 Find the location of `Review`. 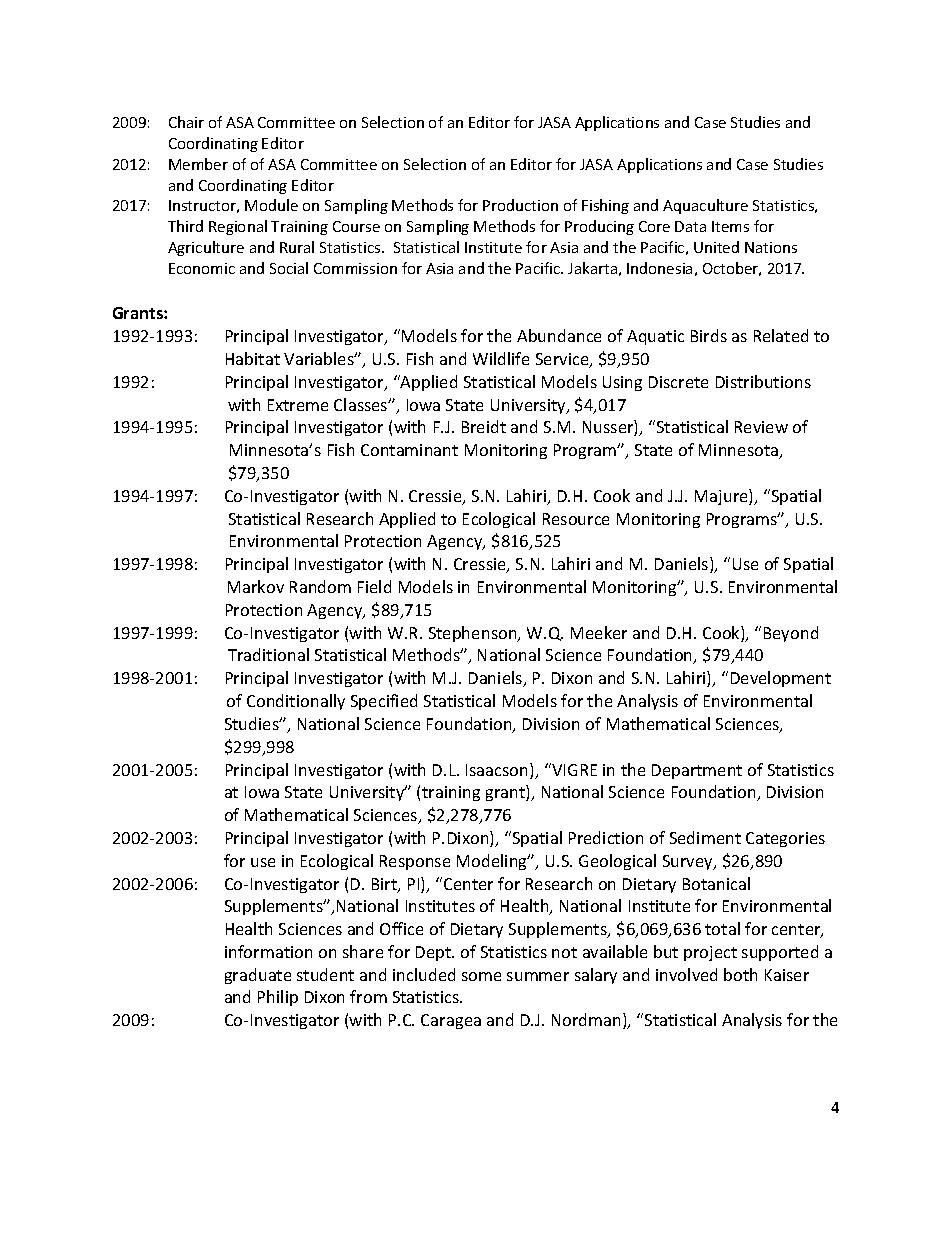

Review is located at coordinates (761, 427).
